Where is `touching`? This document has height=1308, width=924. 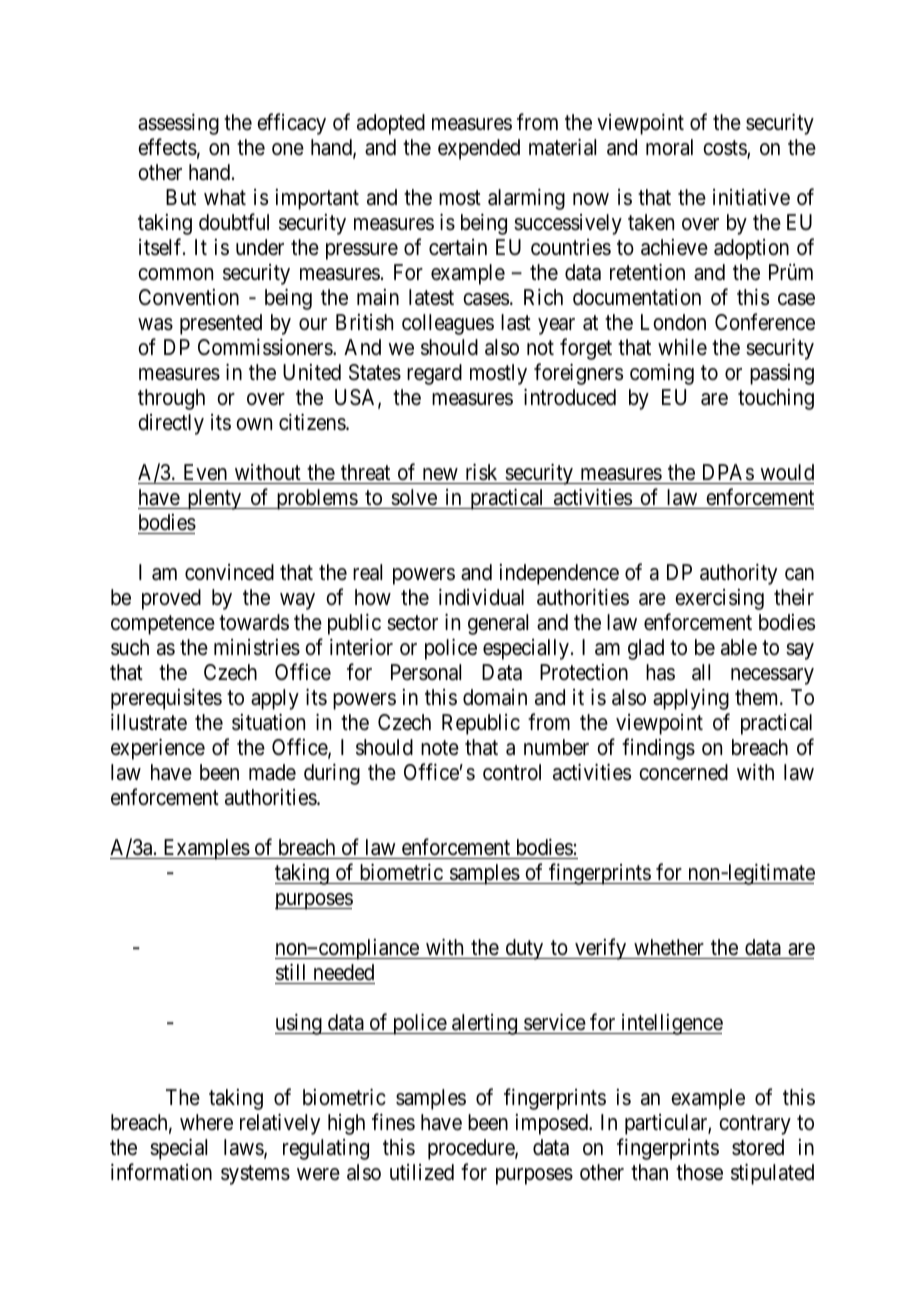
touching is located at coordinates (776, 399).
